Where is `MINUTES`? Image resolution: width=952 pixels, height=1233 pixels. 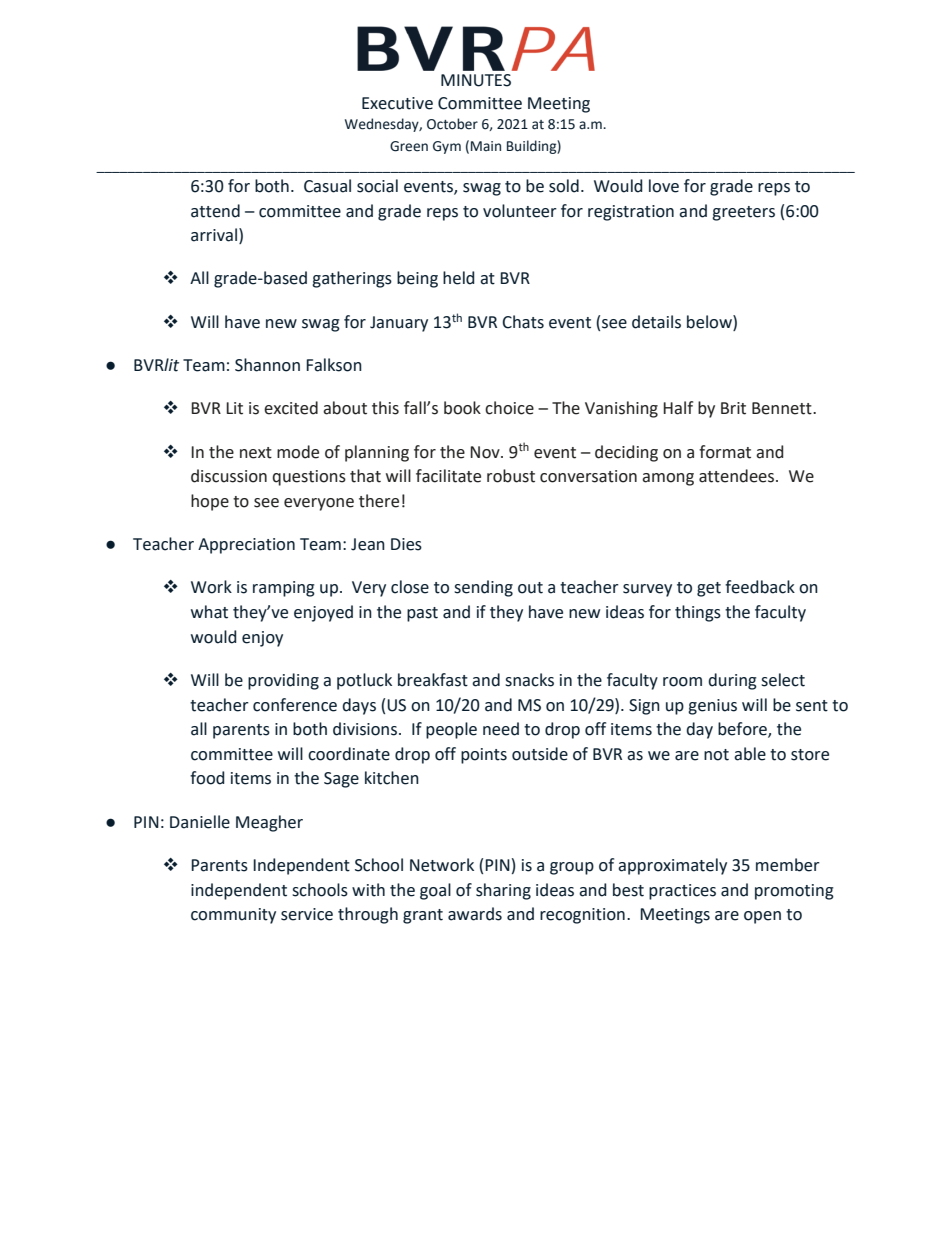
MINUTES is located at coordinates (476, 80).
